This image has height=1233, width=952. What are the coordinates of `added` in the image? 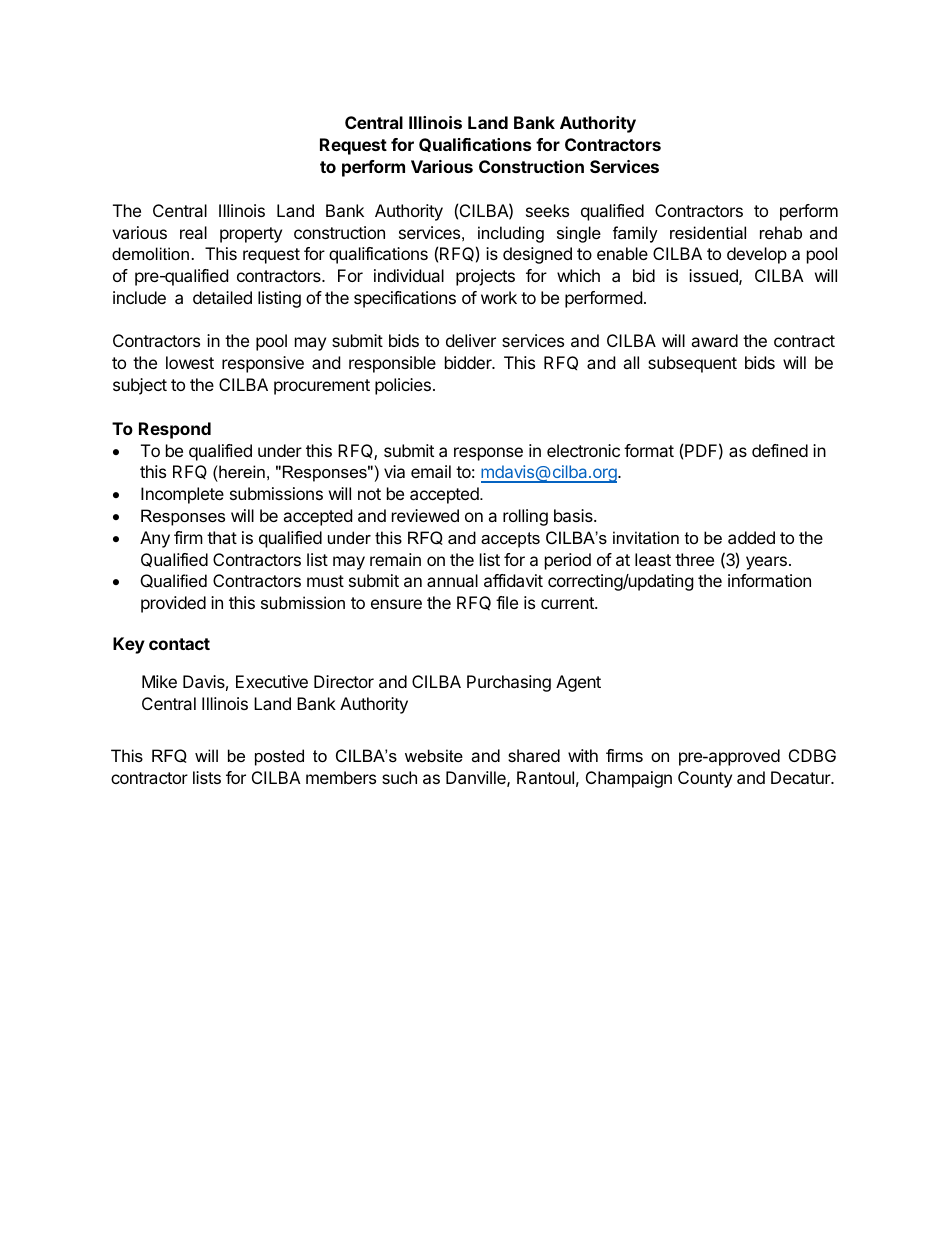 It's located at (751, 537).
